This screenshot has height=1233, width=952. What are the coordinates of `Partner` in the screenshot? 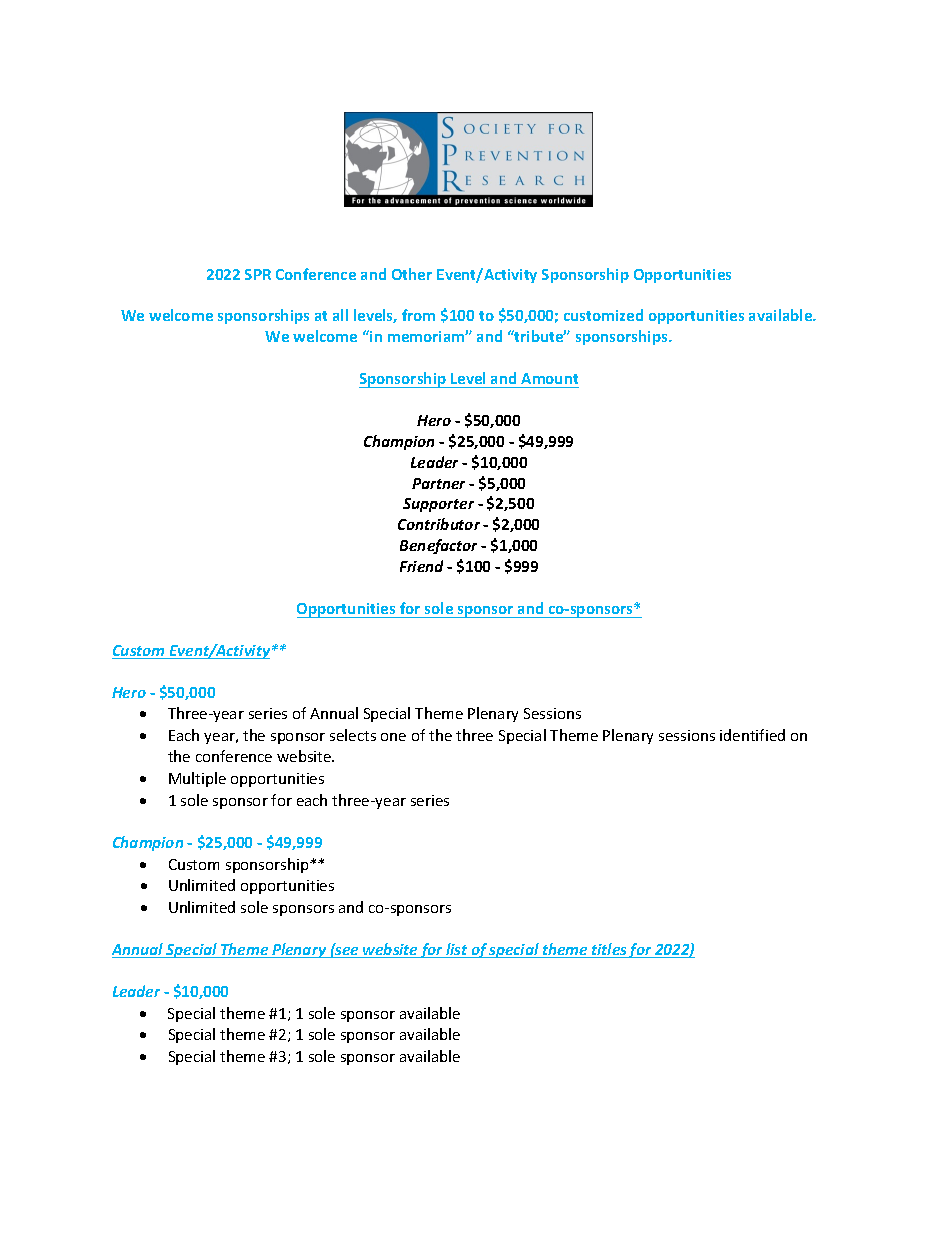 It's located at (438, 483).
